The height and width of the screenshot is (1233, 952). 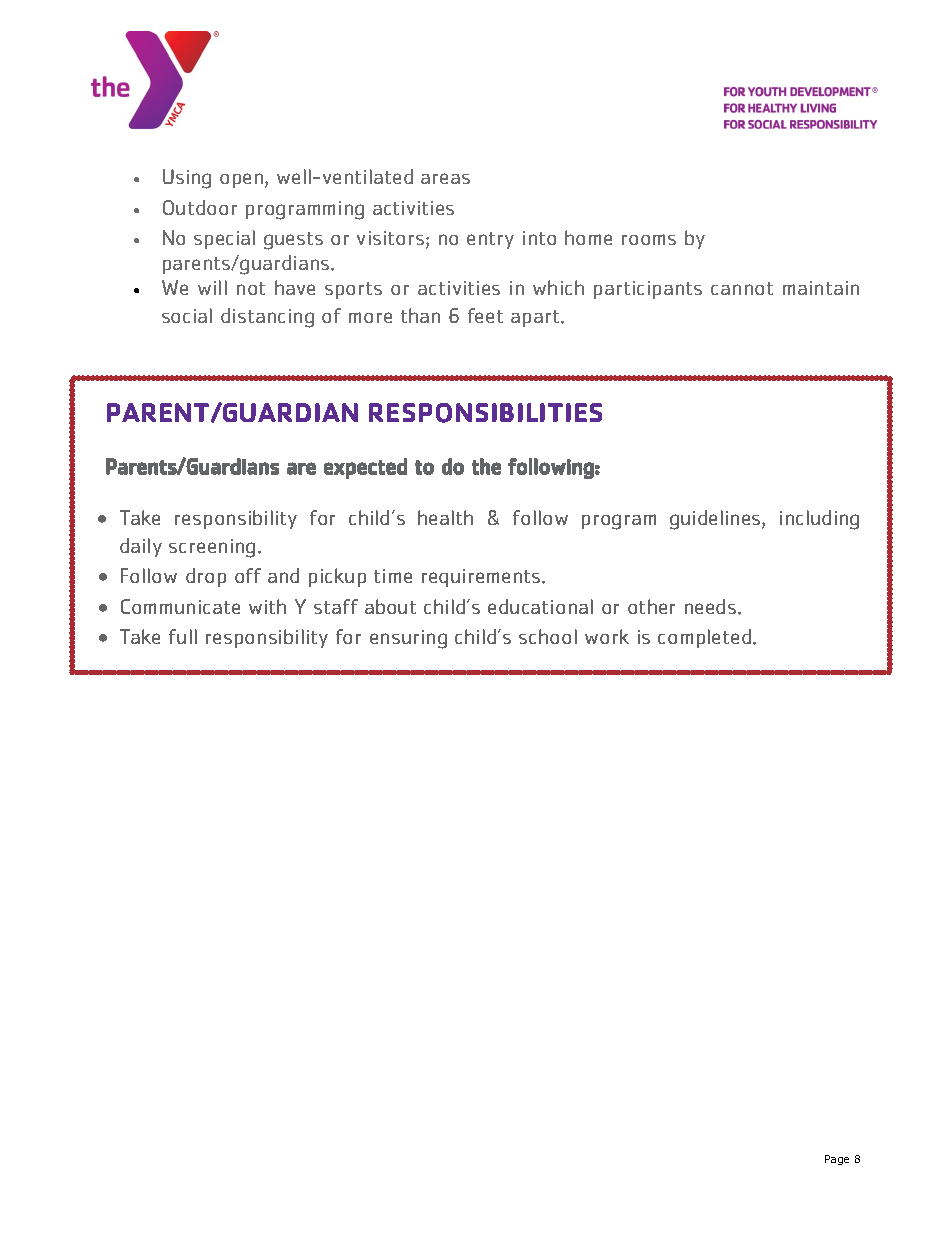 I want to click on guidelines, so click(x=716, y=520).
